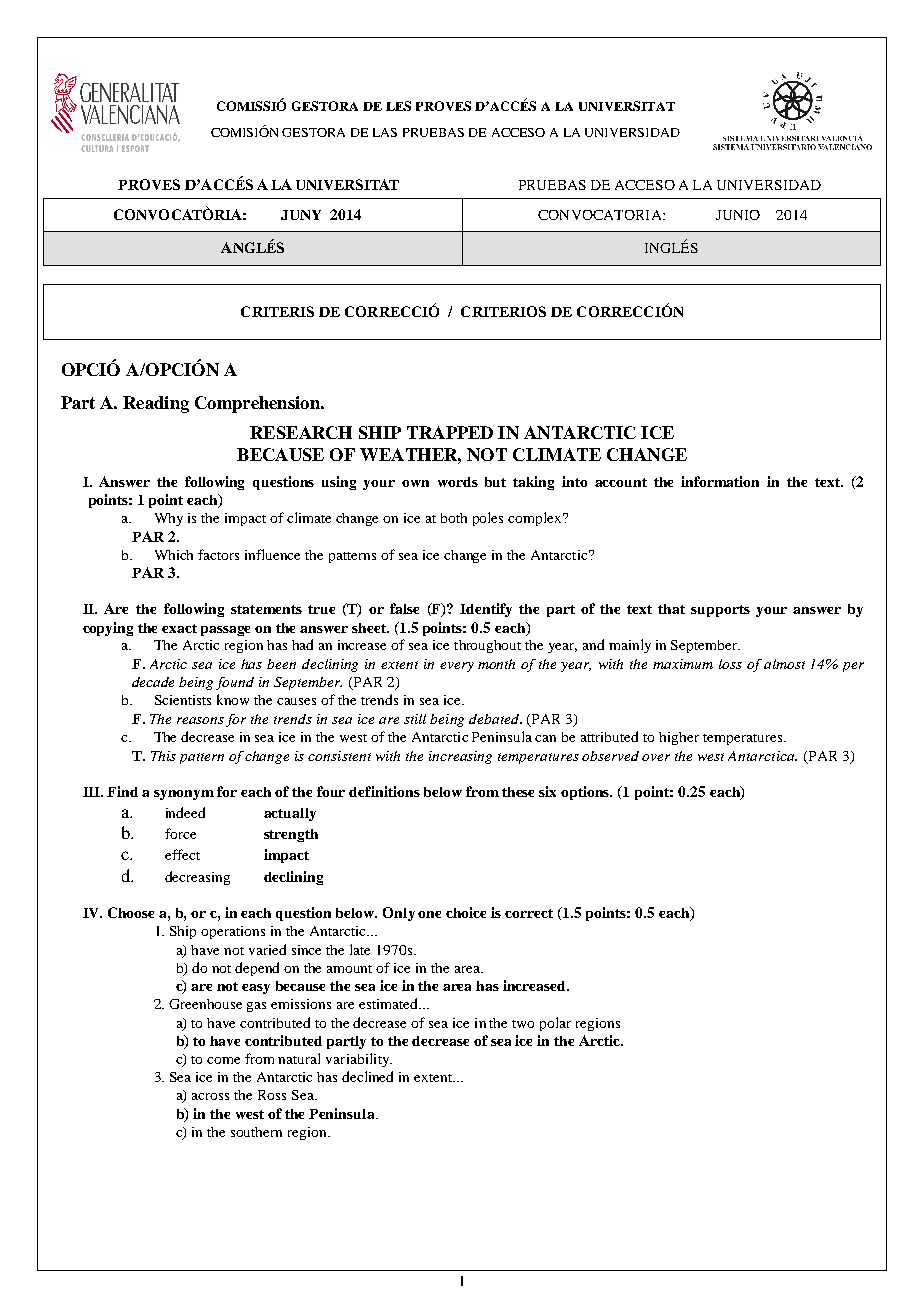 Image resolution: width=924 pixels, height=1308 pixels. Describe the element at coordinates (367, 1076) in the image. I see `declined` at that location.
